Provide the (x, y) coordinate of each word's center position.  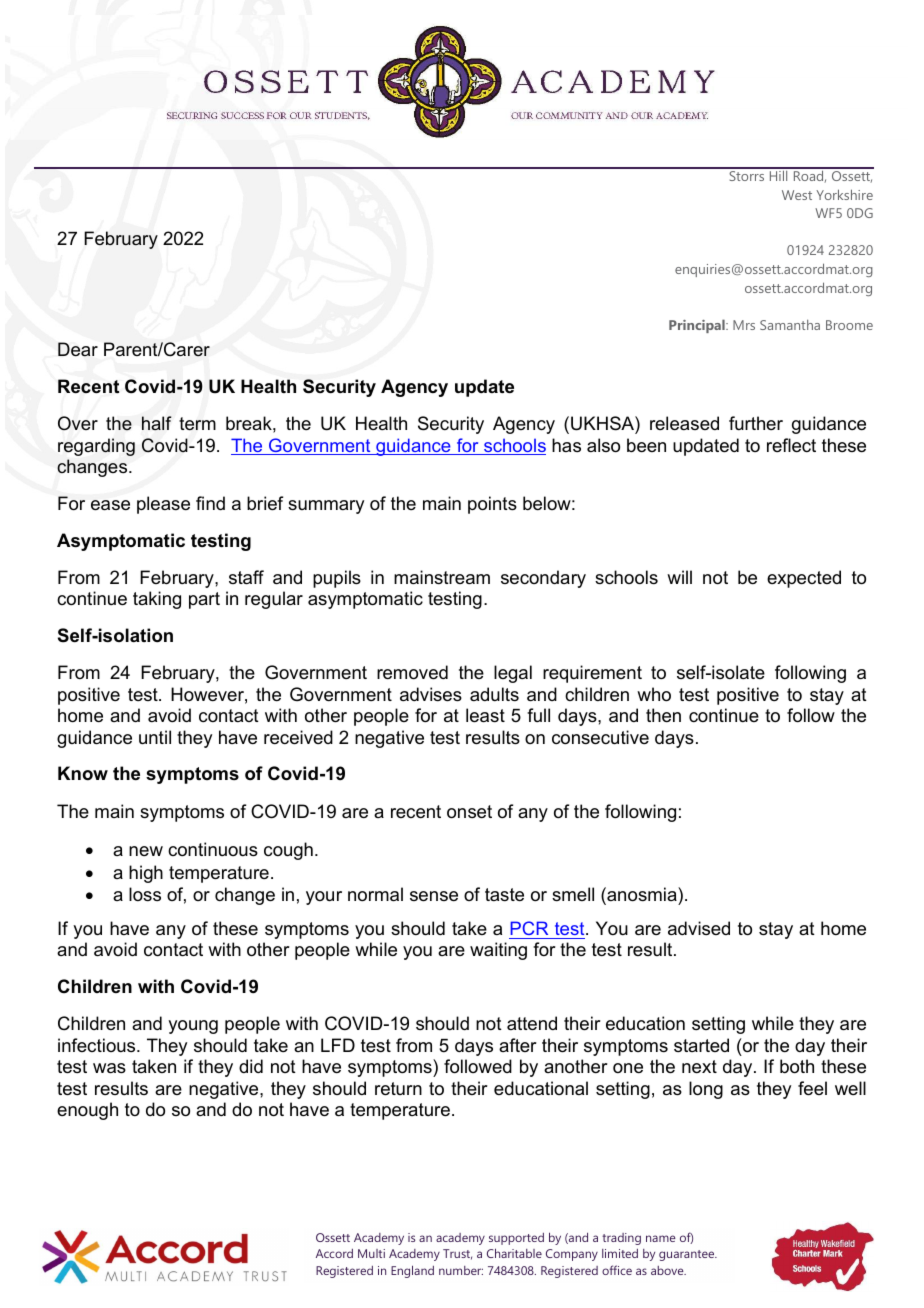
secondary (543, 579)
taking (157, 600)
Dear (78, 349)
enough (87, 1111)
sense (434, 896)
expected (804, 579)
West (797, 195)
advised (699, 928)
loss (145, 894)
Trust (457, 1254)
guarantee (688, 1255)
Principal (698, 326)
